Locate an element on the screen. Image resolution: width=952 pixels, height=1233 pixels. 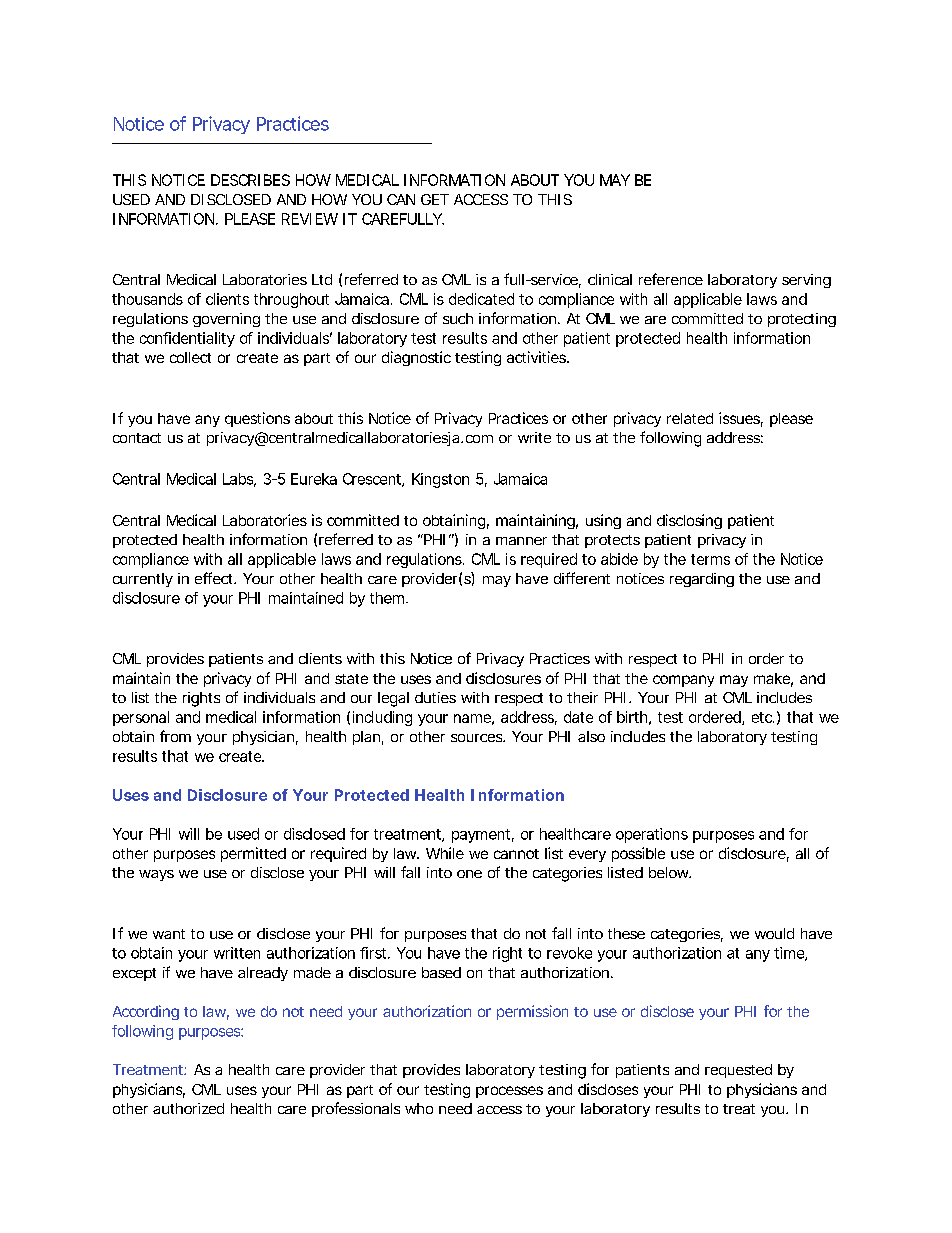
DESCRIBES is located at coordinates (250, 180).
